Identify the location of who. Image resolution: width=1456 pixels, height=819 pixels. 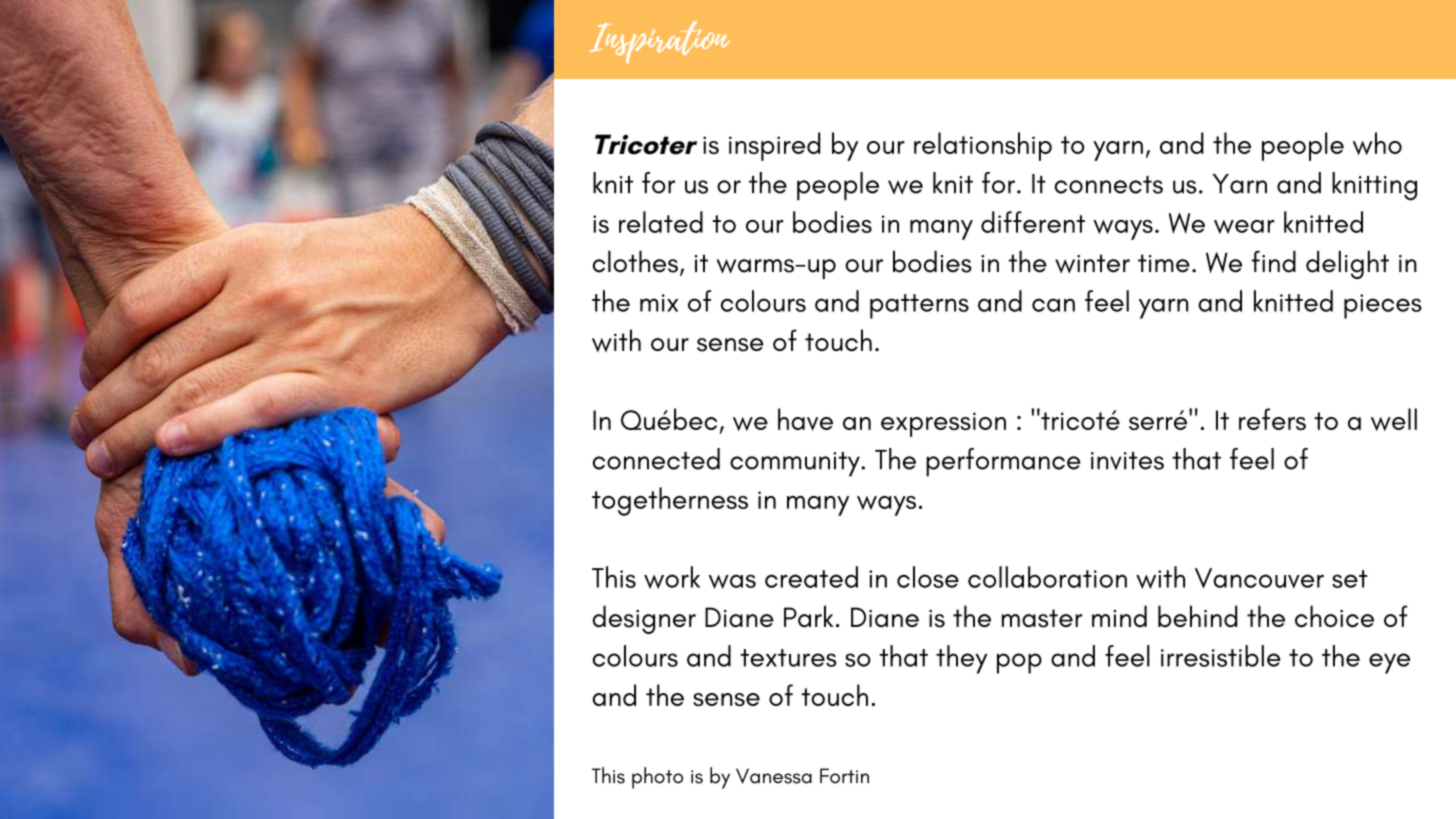
(1377, 143).
